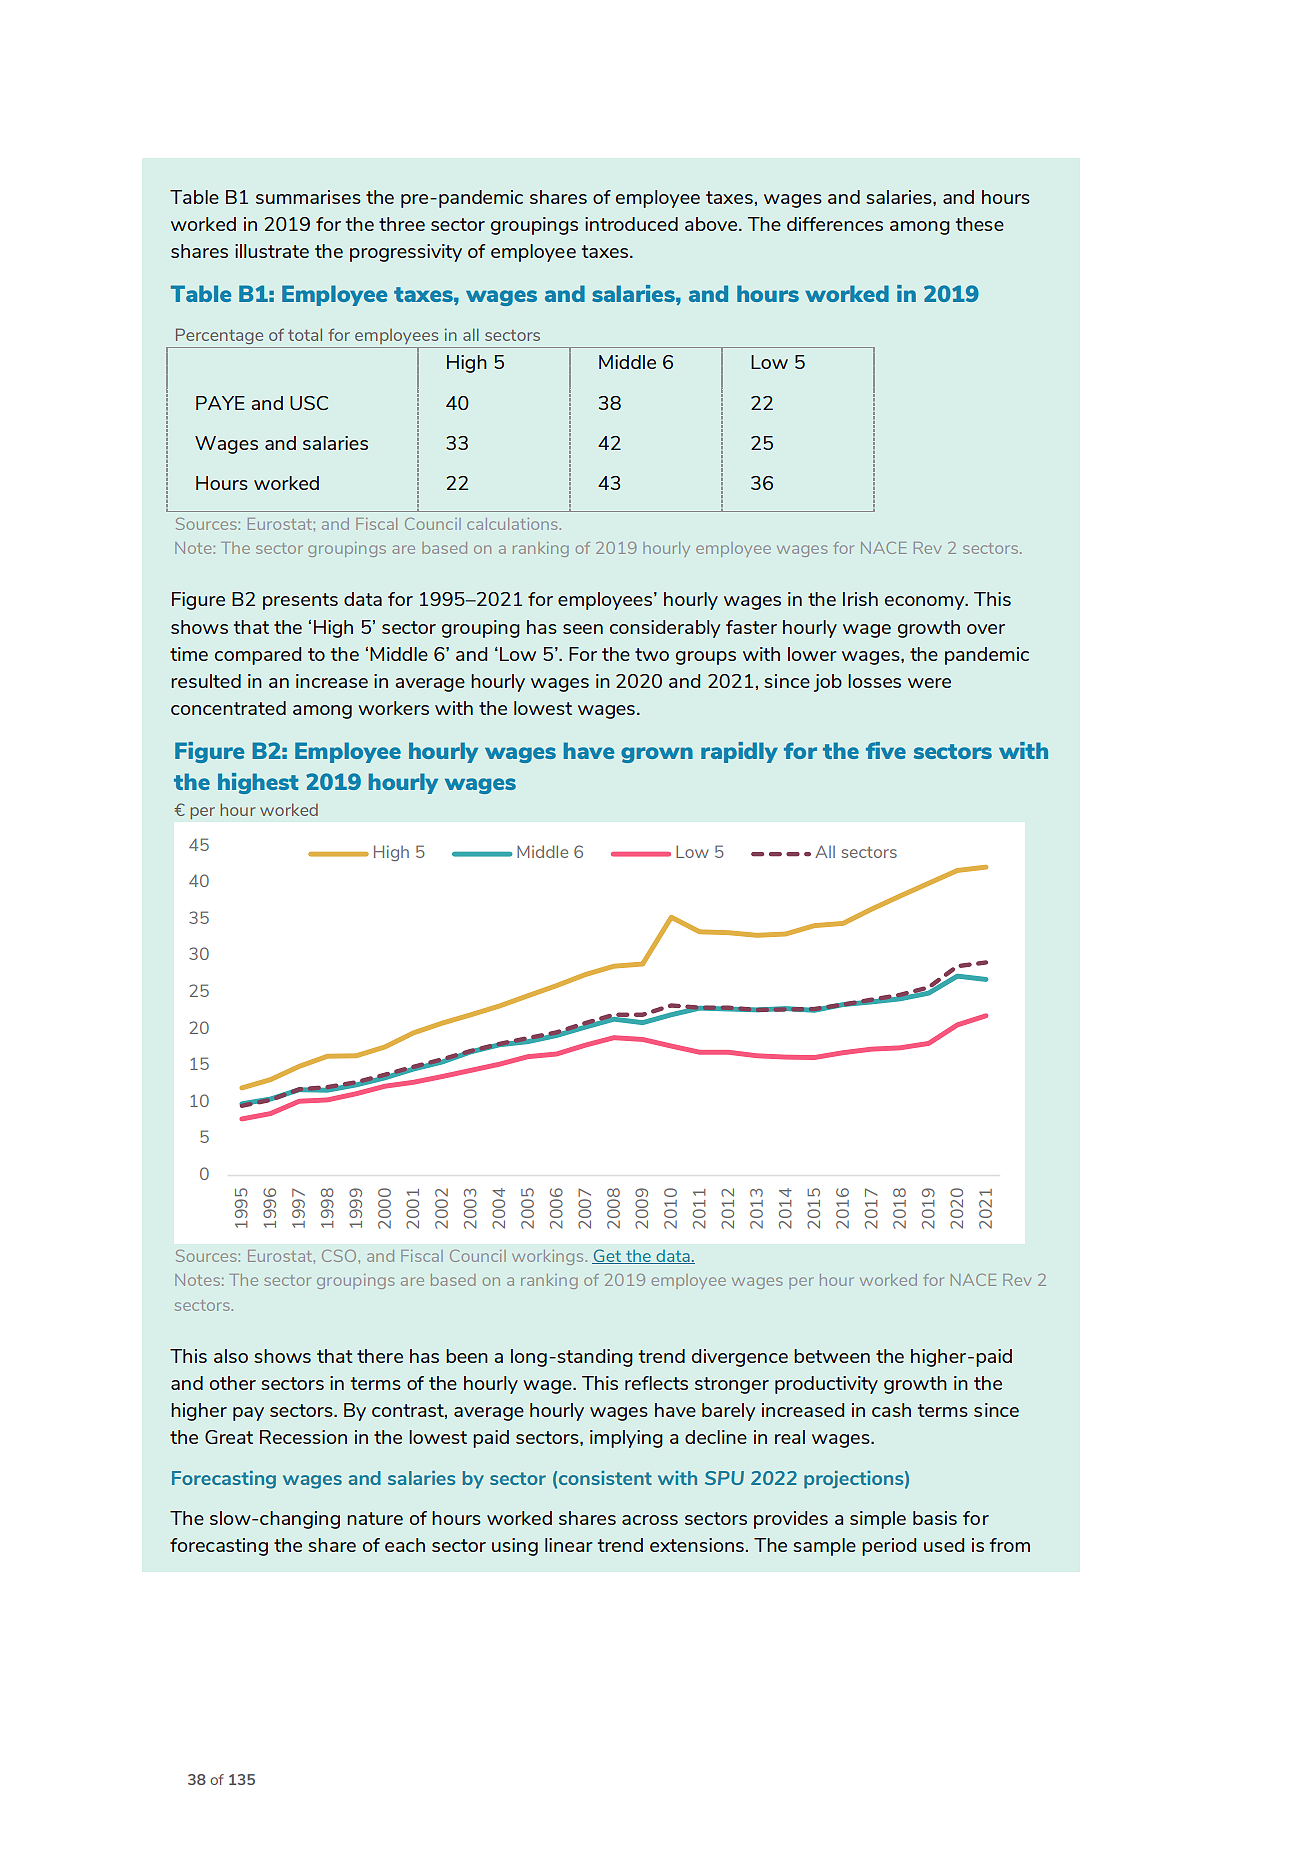 This screenshot has width=1314, height=1857. I want to click on concentrated, so click(228, 708).
